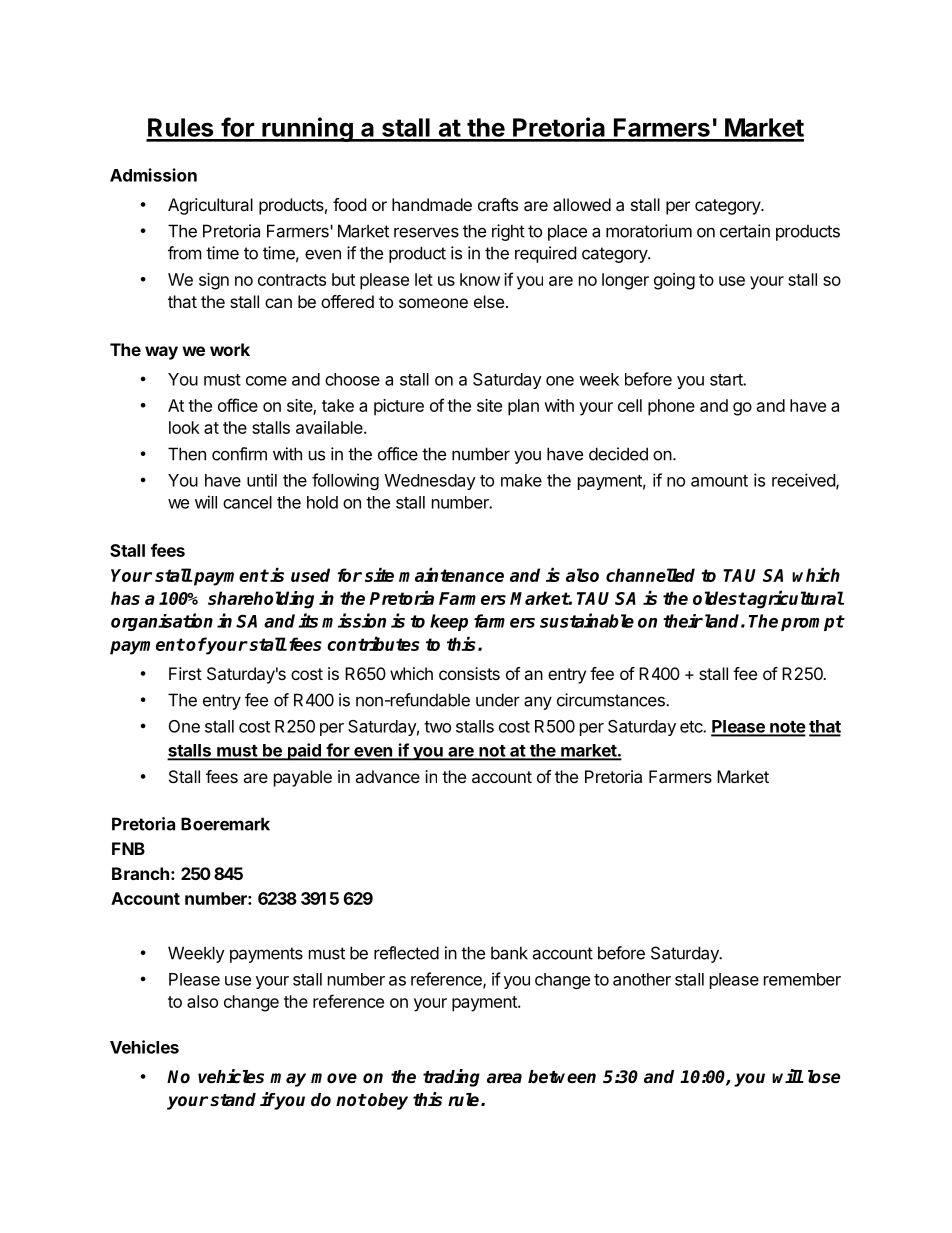 This screenshot has height=1233, width=952. I want to click on running, so click(307, 129).
